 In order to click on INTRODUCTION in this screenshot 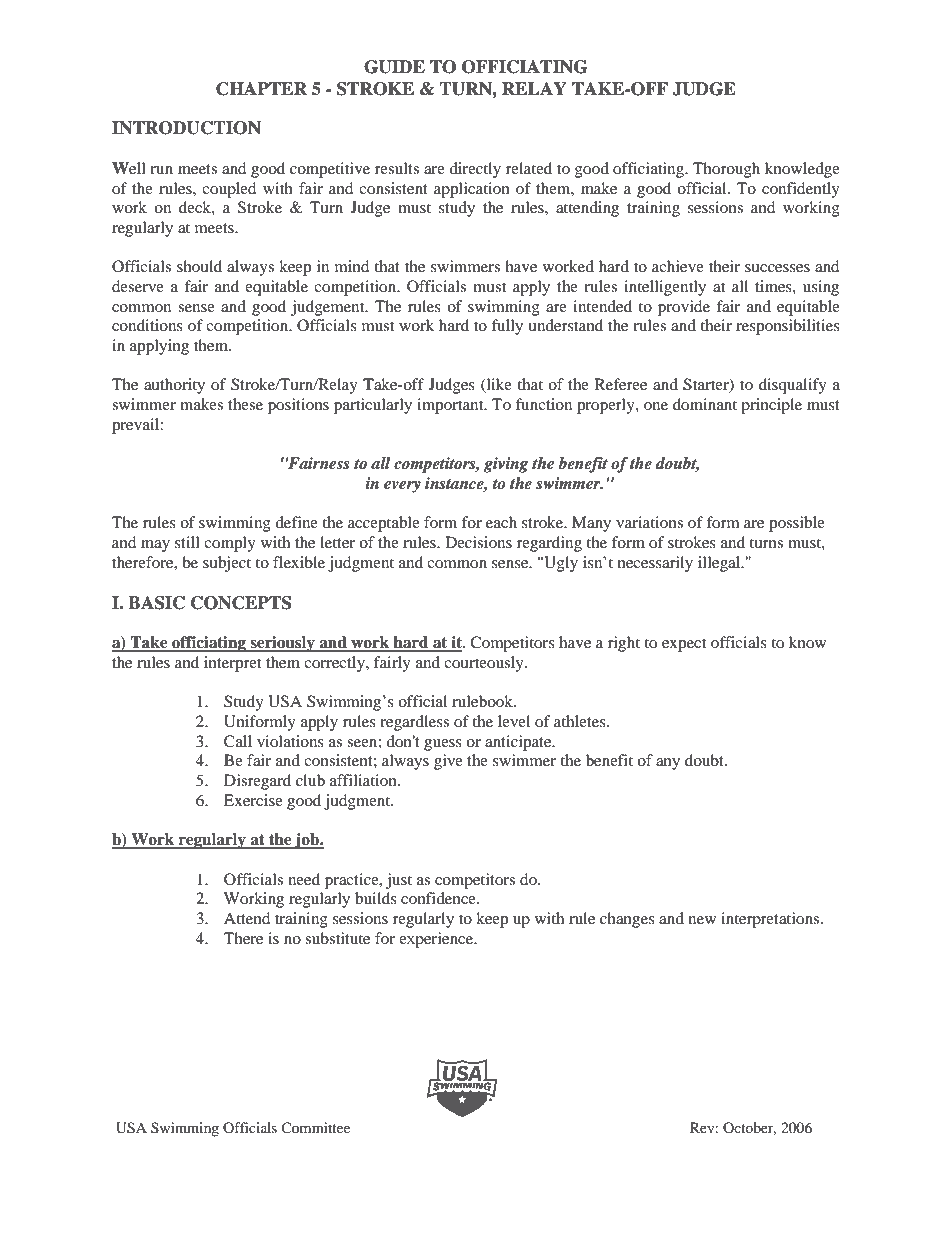, I will do `click(186, 128)`.
